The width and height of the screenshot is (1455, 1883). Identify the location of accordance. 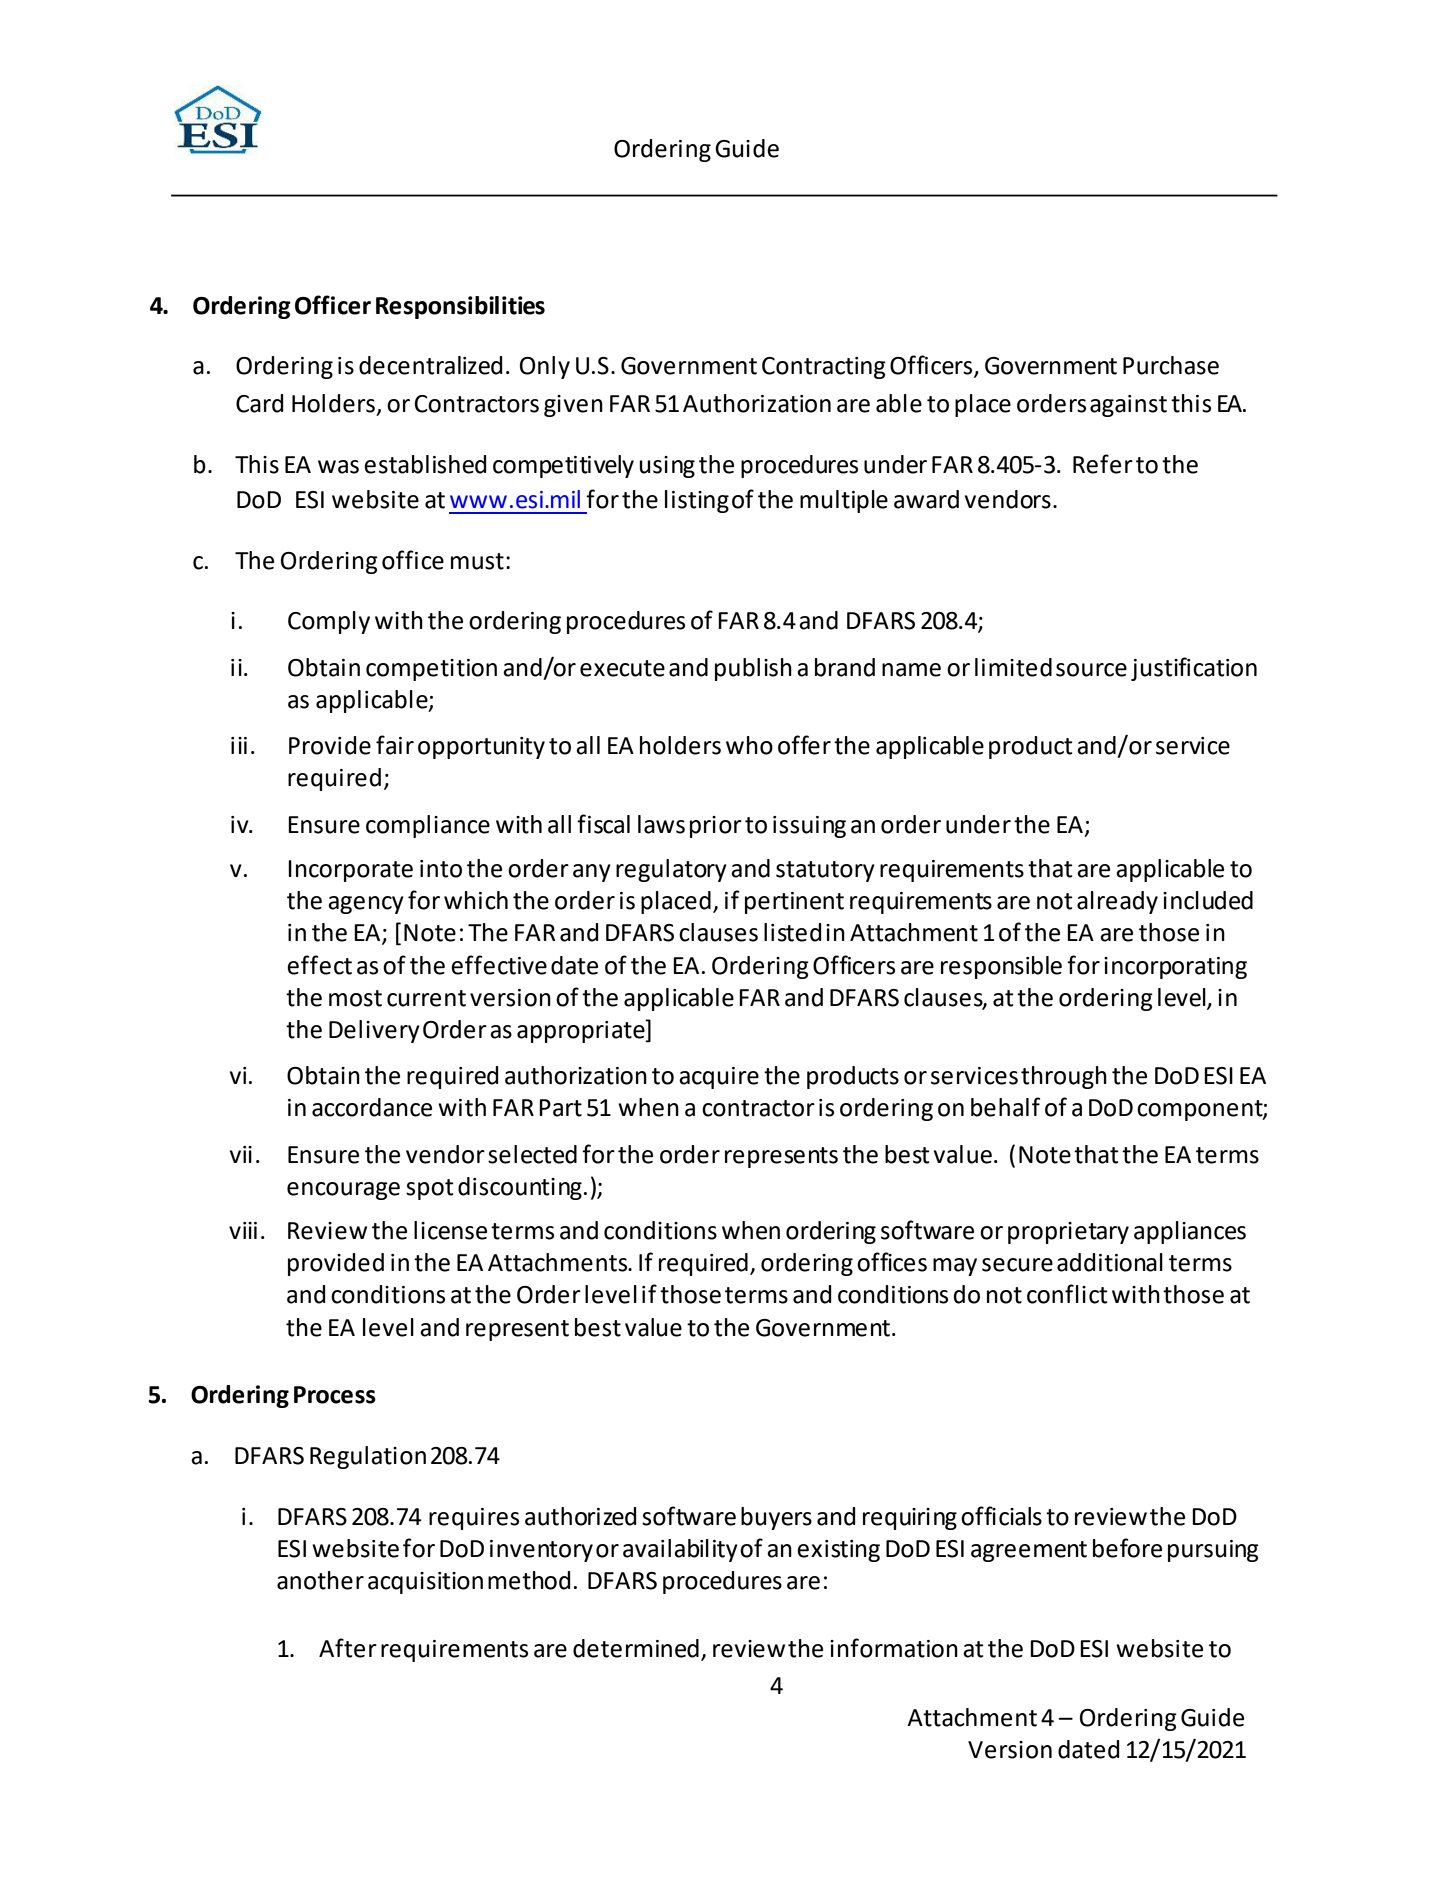
(372, 1107).
